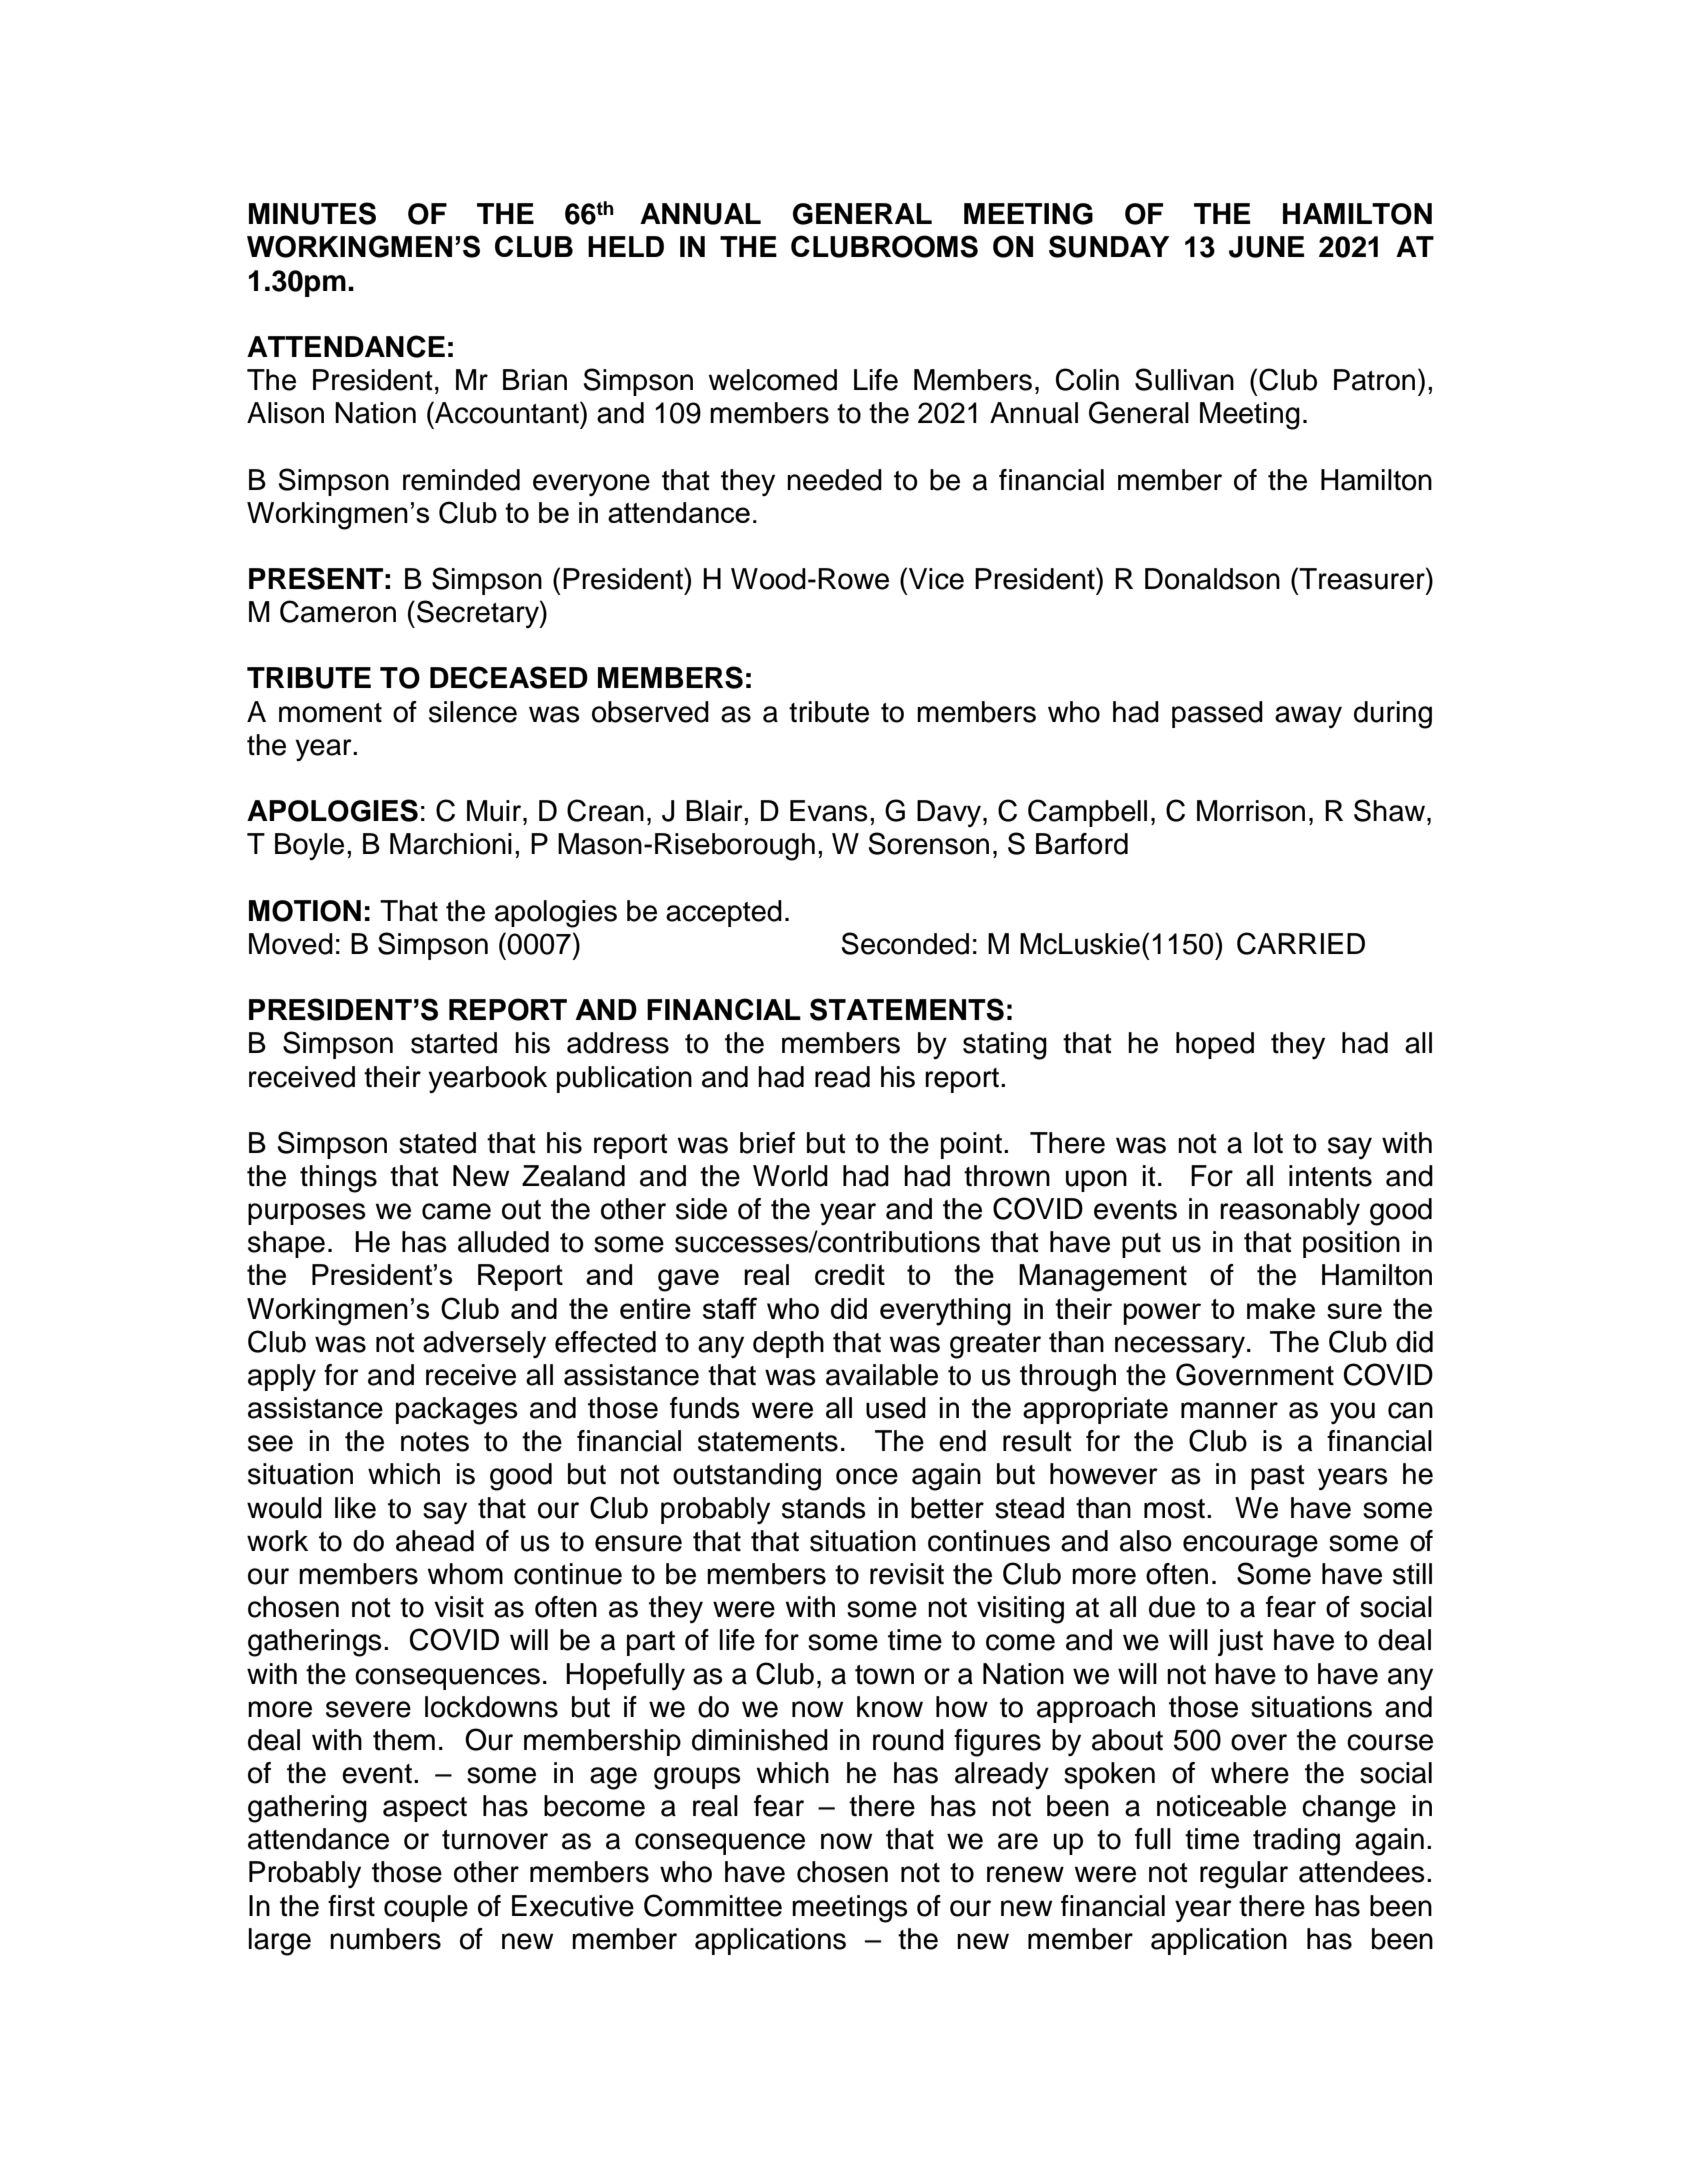 The width and height of the screenshot is (1681, 2175). I want to click on Muir, so click(495, 811).
